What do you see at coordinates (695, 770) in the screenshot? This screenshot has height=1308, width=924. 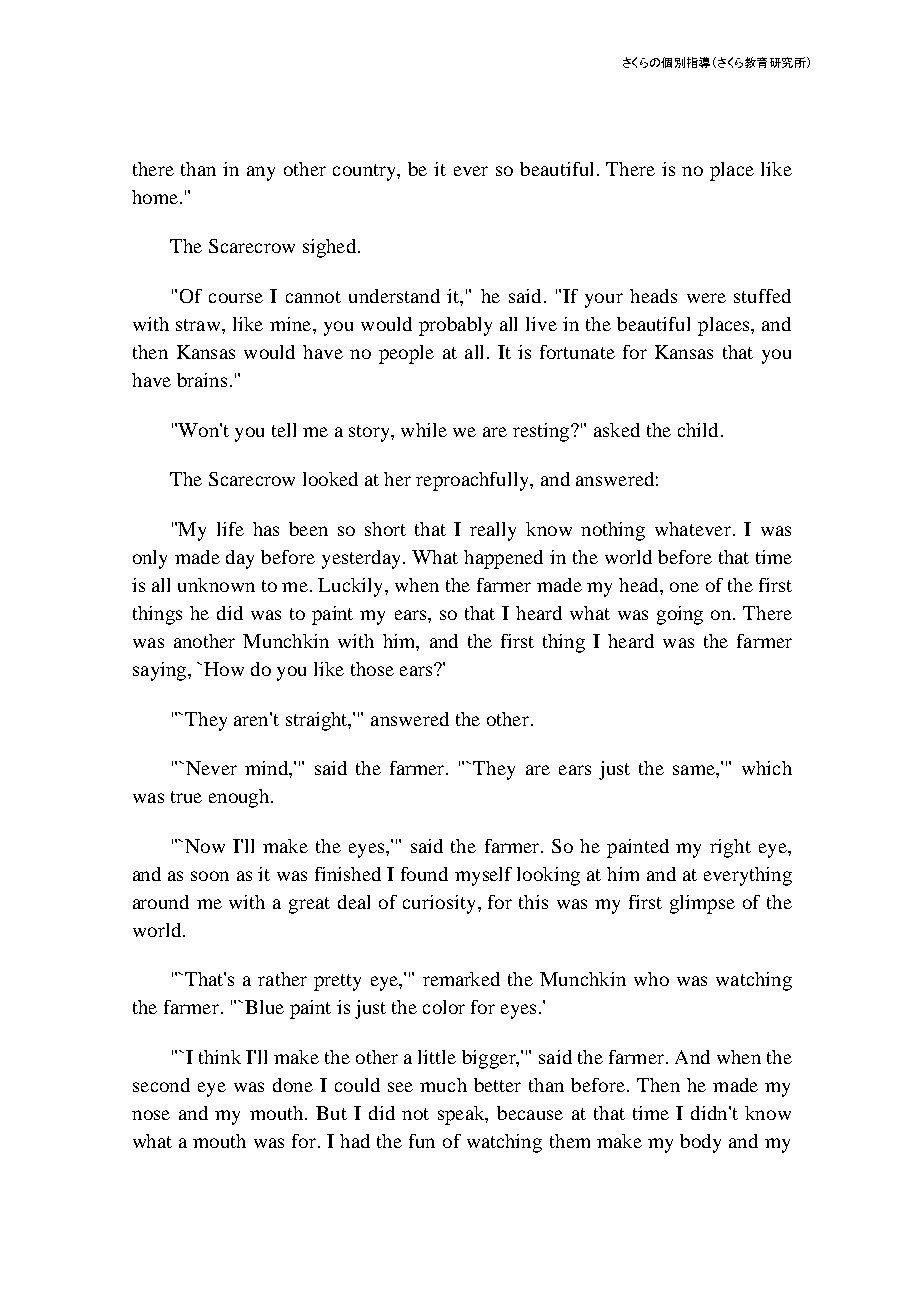 I see `same` at bounding box center [695, 770].
